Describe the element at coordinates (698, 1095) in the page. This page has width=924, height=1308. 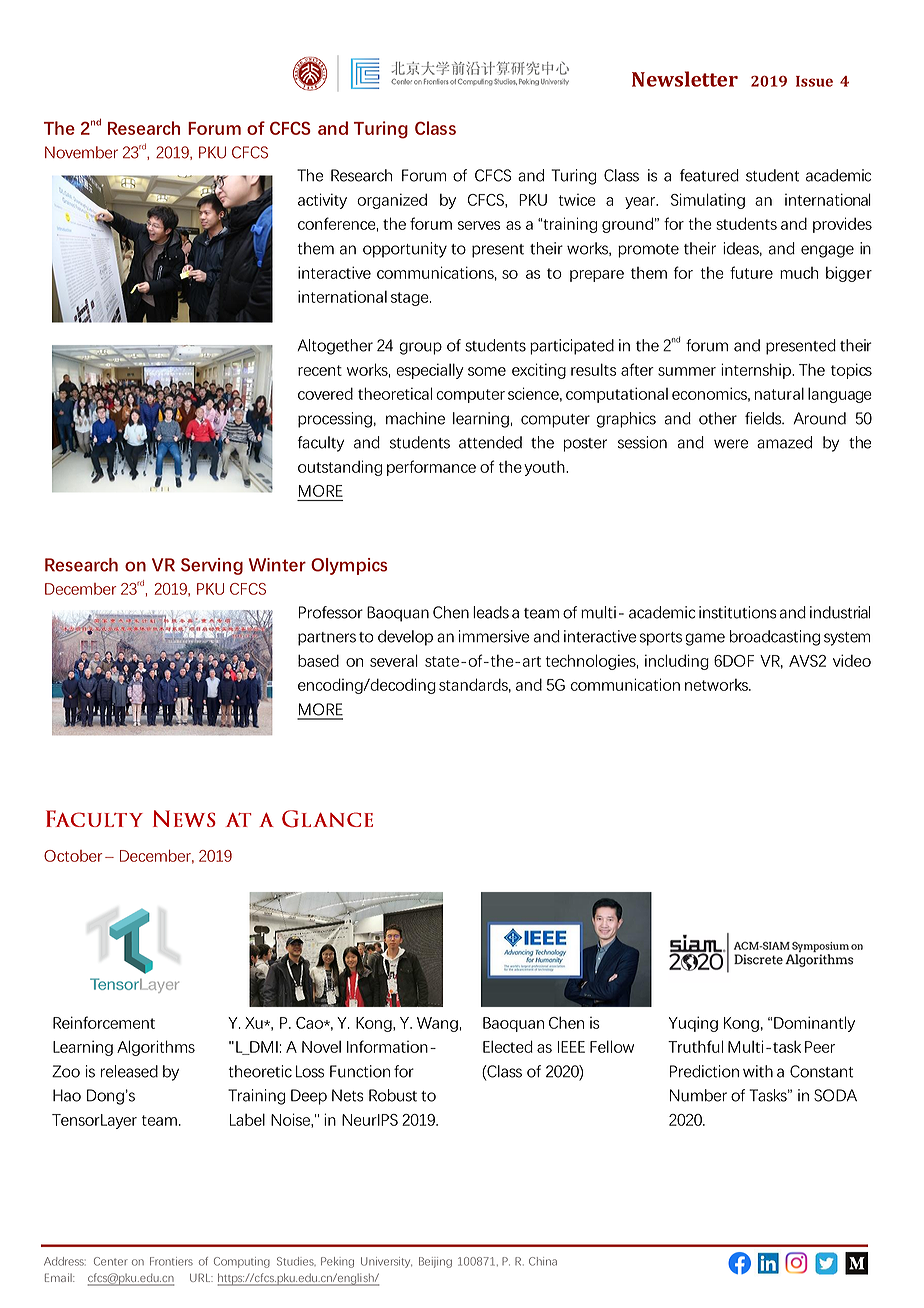
I see `Number` at that location.
